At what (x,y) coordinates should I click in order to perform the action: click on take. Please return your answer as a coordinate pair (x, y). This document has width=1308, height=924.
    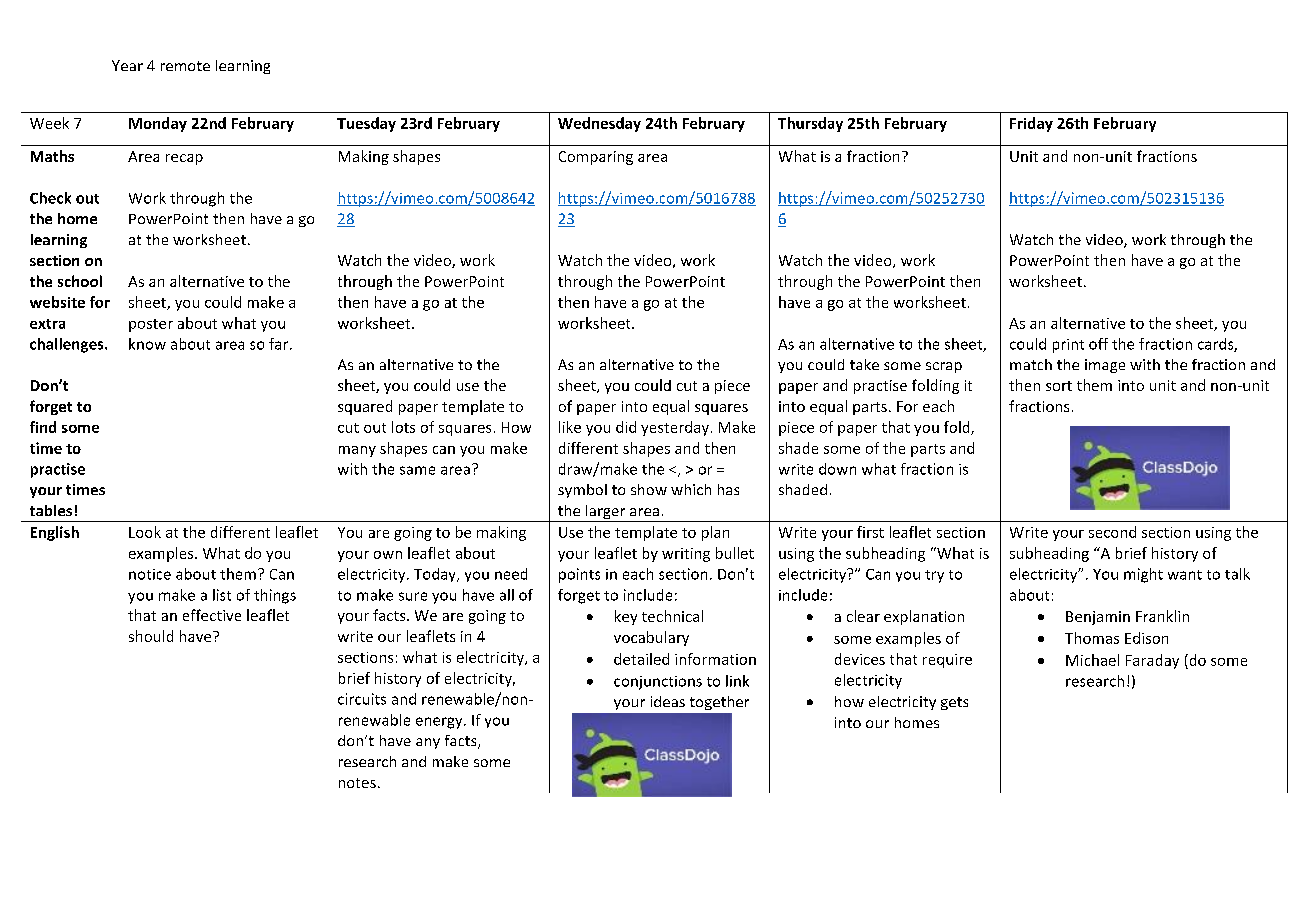
    Looking at the image, I should click on (864, 364).
